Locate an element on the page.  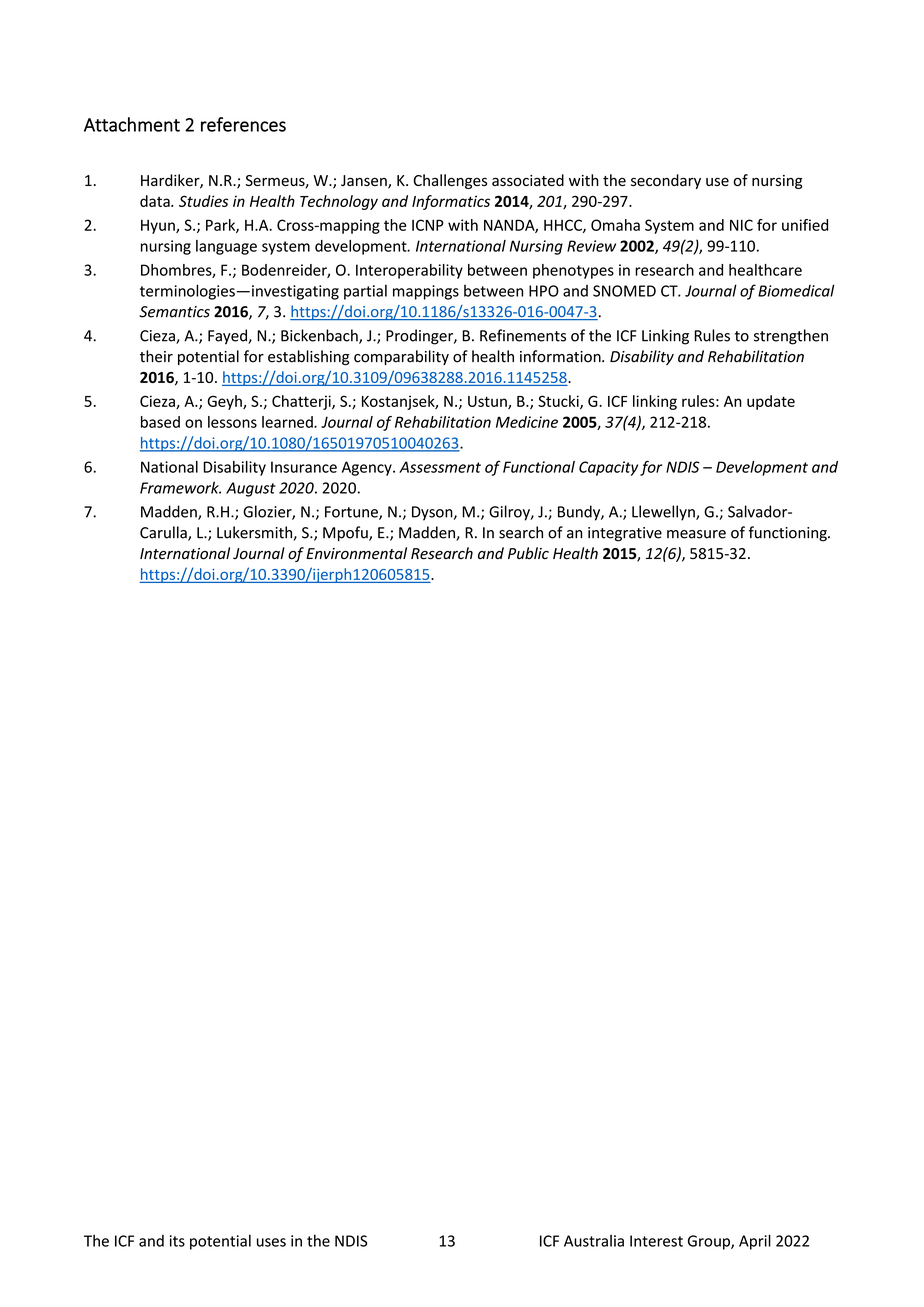
update is located at coordinates (771, 402).
